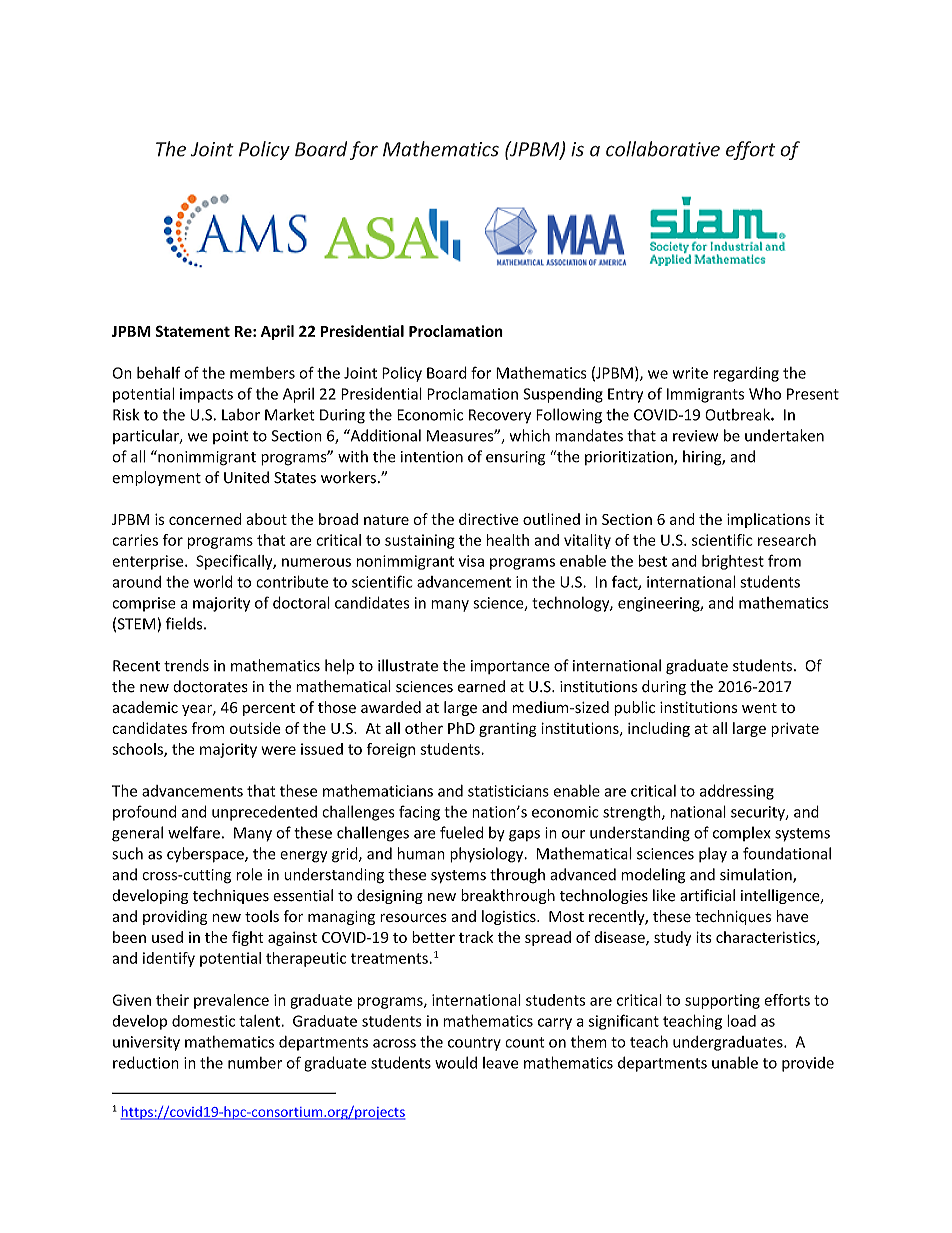  Describe the element at coordinates (746, 374) in the screenshot. I see `regarding` at that location.
